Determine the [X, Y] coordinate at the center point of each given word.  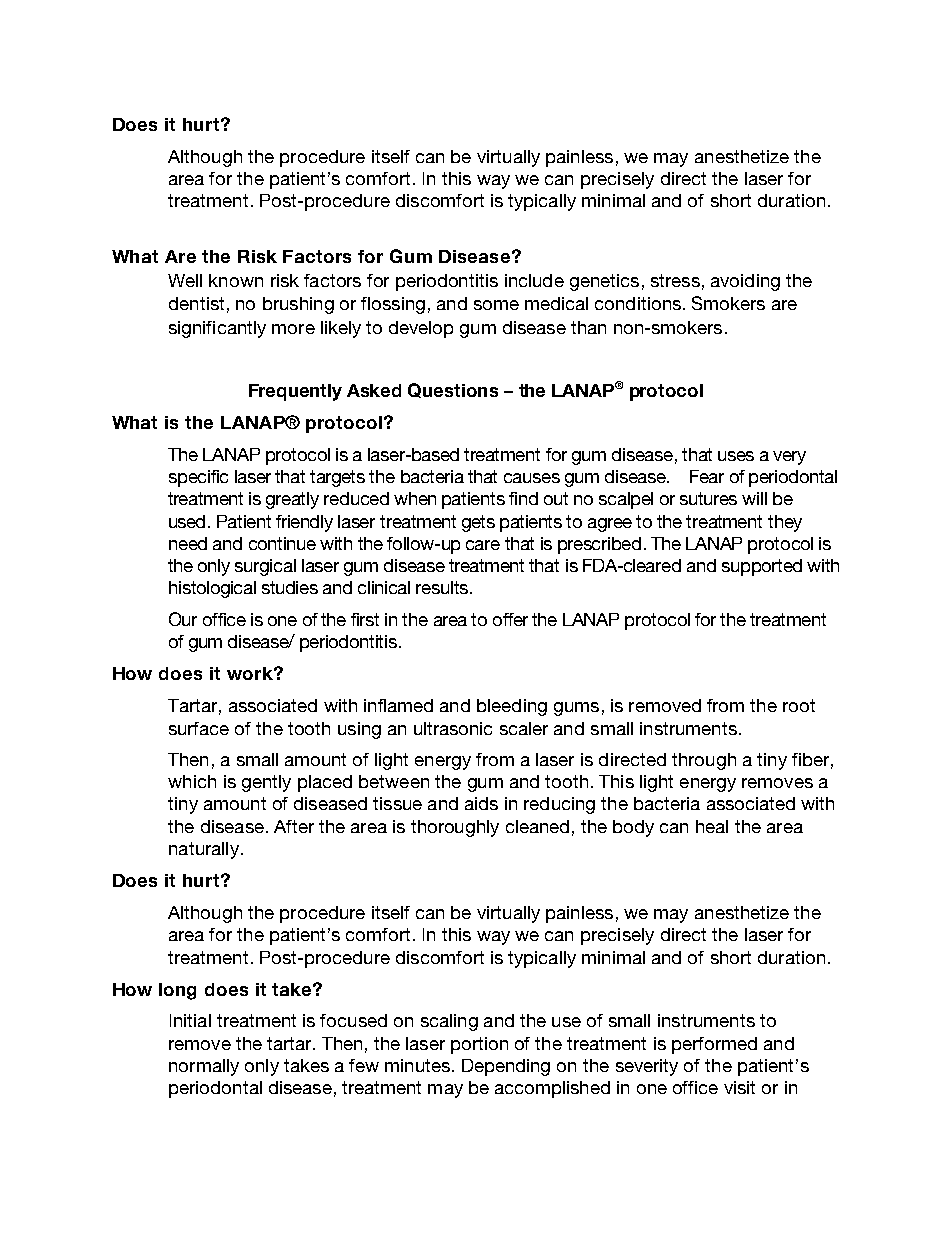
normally [204, 1067]
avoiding [745, 282]
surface [199, 728]
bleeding [512, 707]
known [236, 280]
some [496, 305]
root [799, 705]
